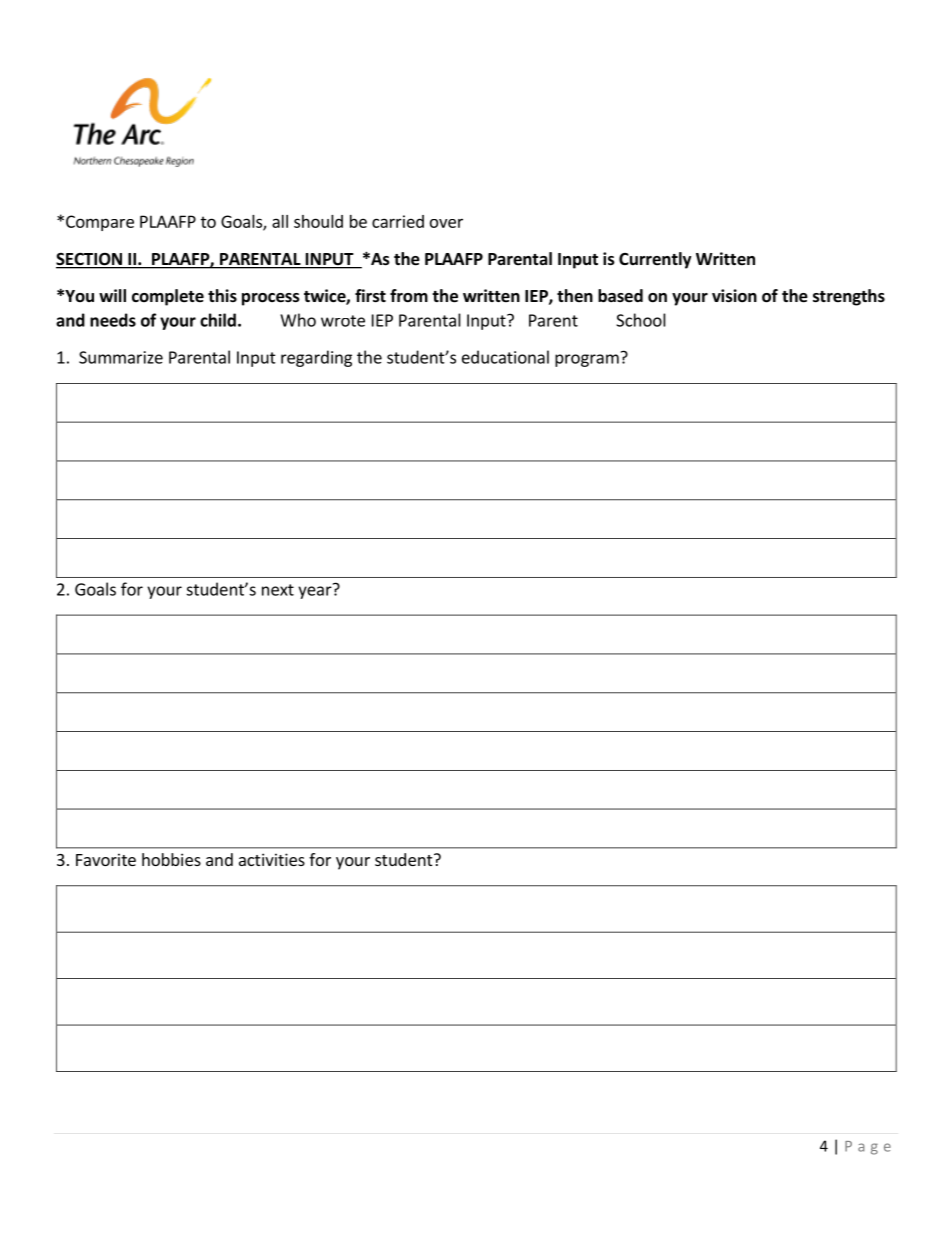 The height and width of the screenshot is (1233, 952). What do you see at coordinates (655, 260) in the screenshot?
I see `Currently` at bounding box center [655, 260].
